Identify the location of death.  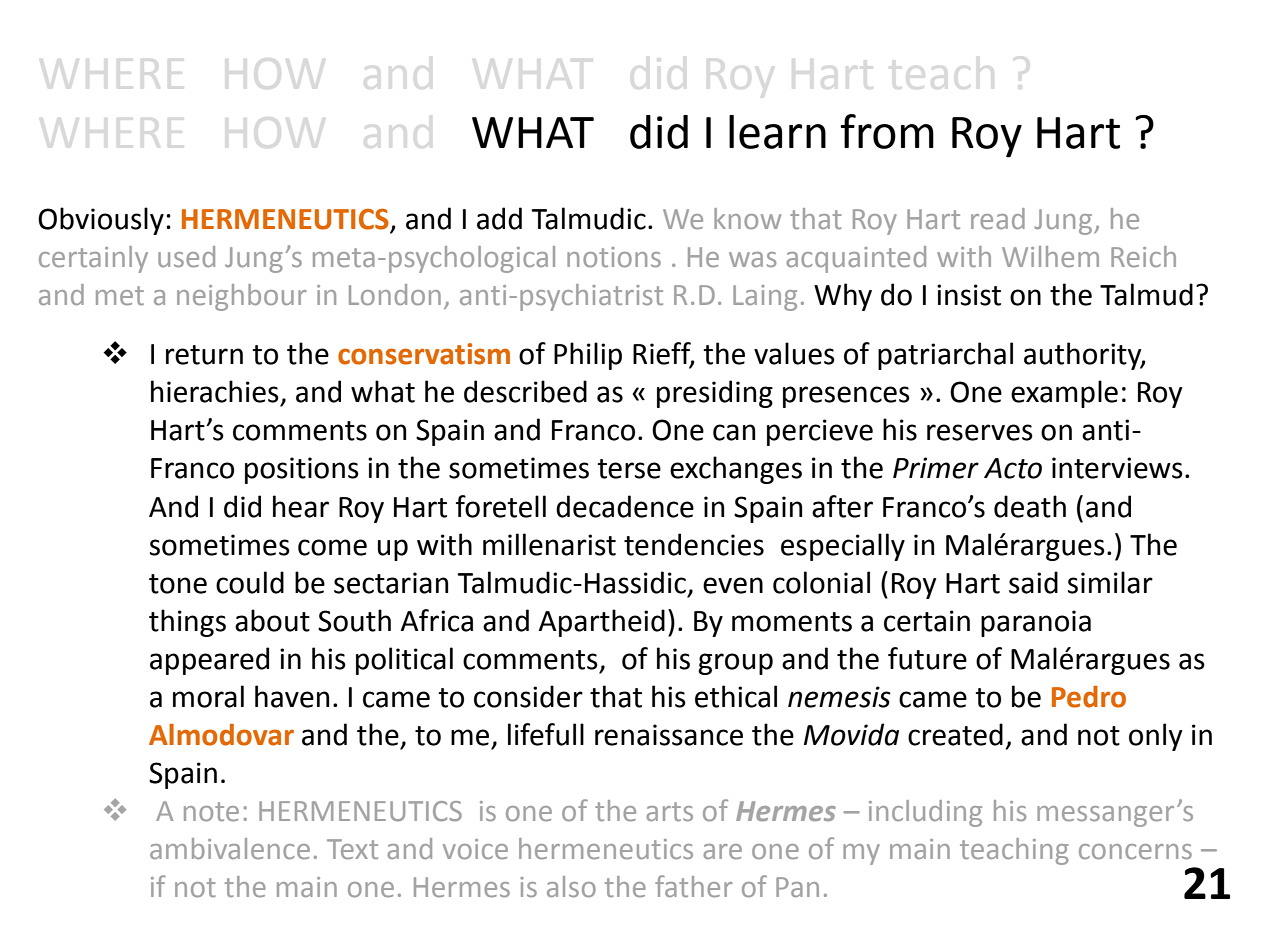
(1030, 506).
